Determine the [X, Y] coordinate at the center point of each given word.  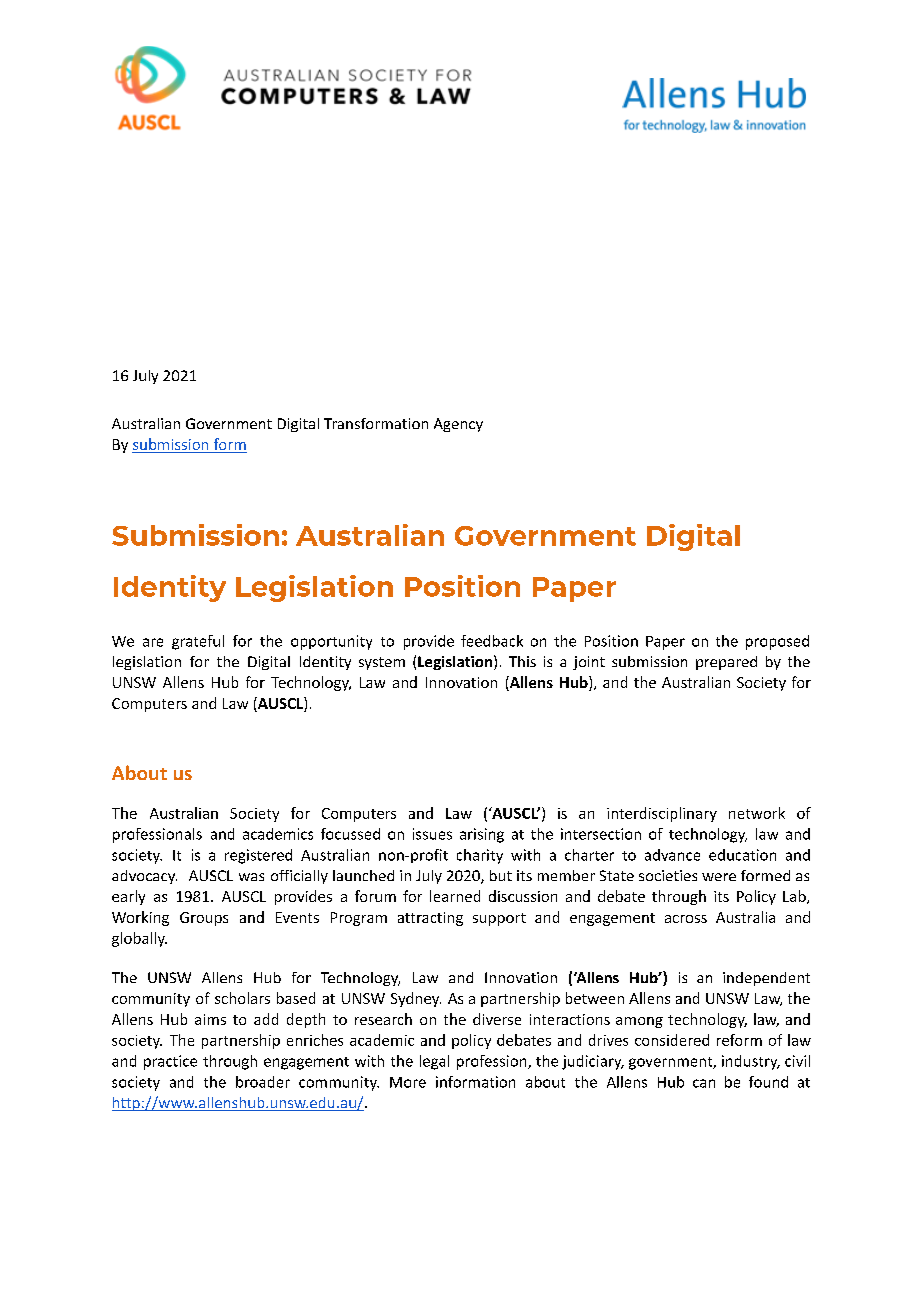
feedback [492, 641]
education [742, 855]
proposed [777, 642]
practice [170, 1062]
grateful [198, 642]
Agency [458, 425]
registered [258, 856]
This [522, 661]
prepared [726, 663]
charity [480, 856]
